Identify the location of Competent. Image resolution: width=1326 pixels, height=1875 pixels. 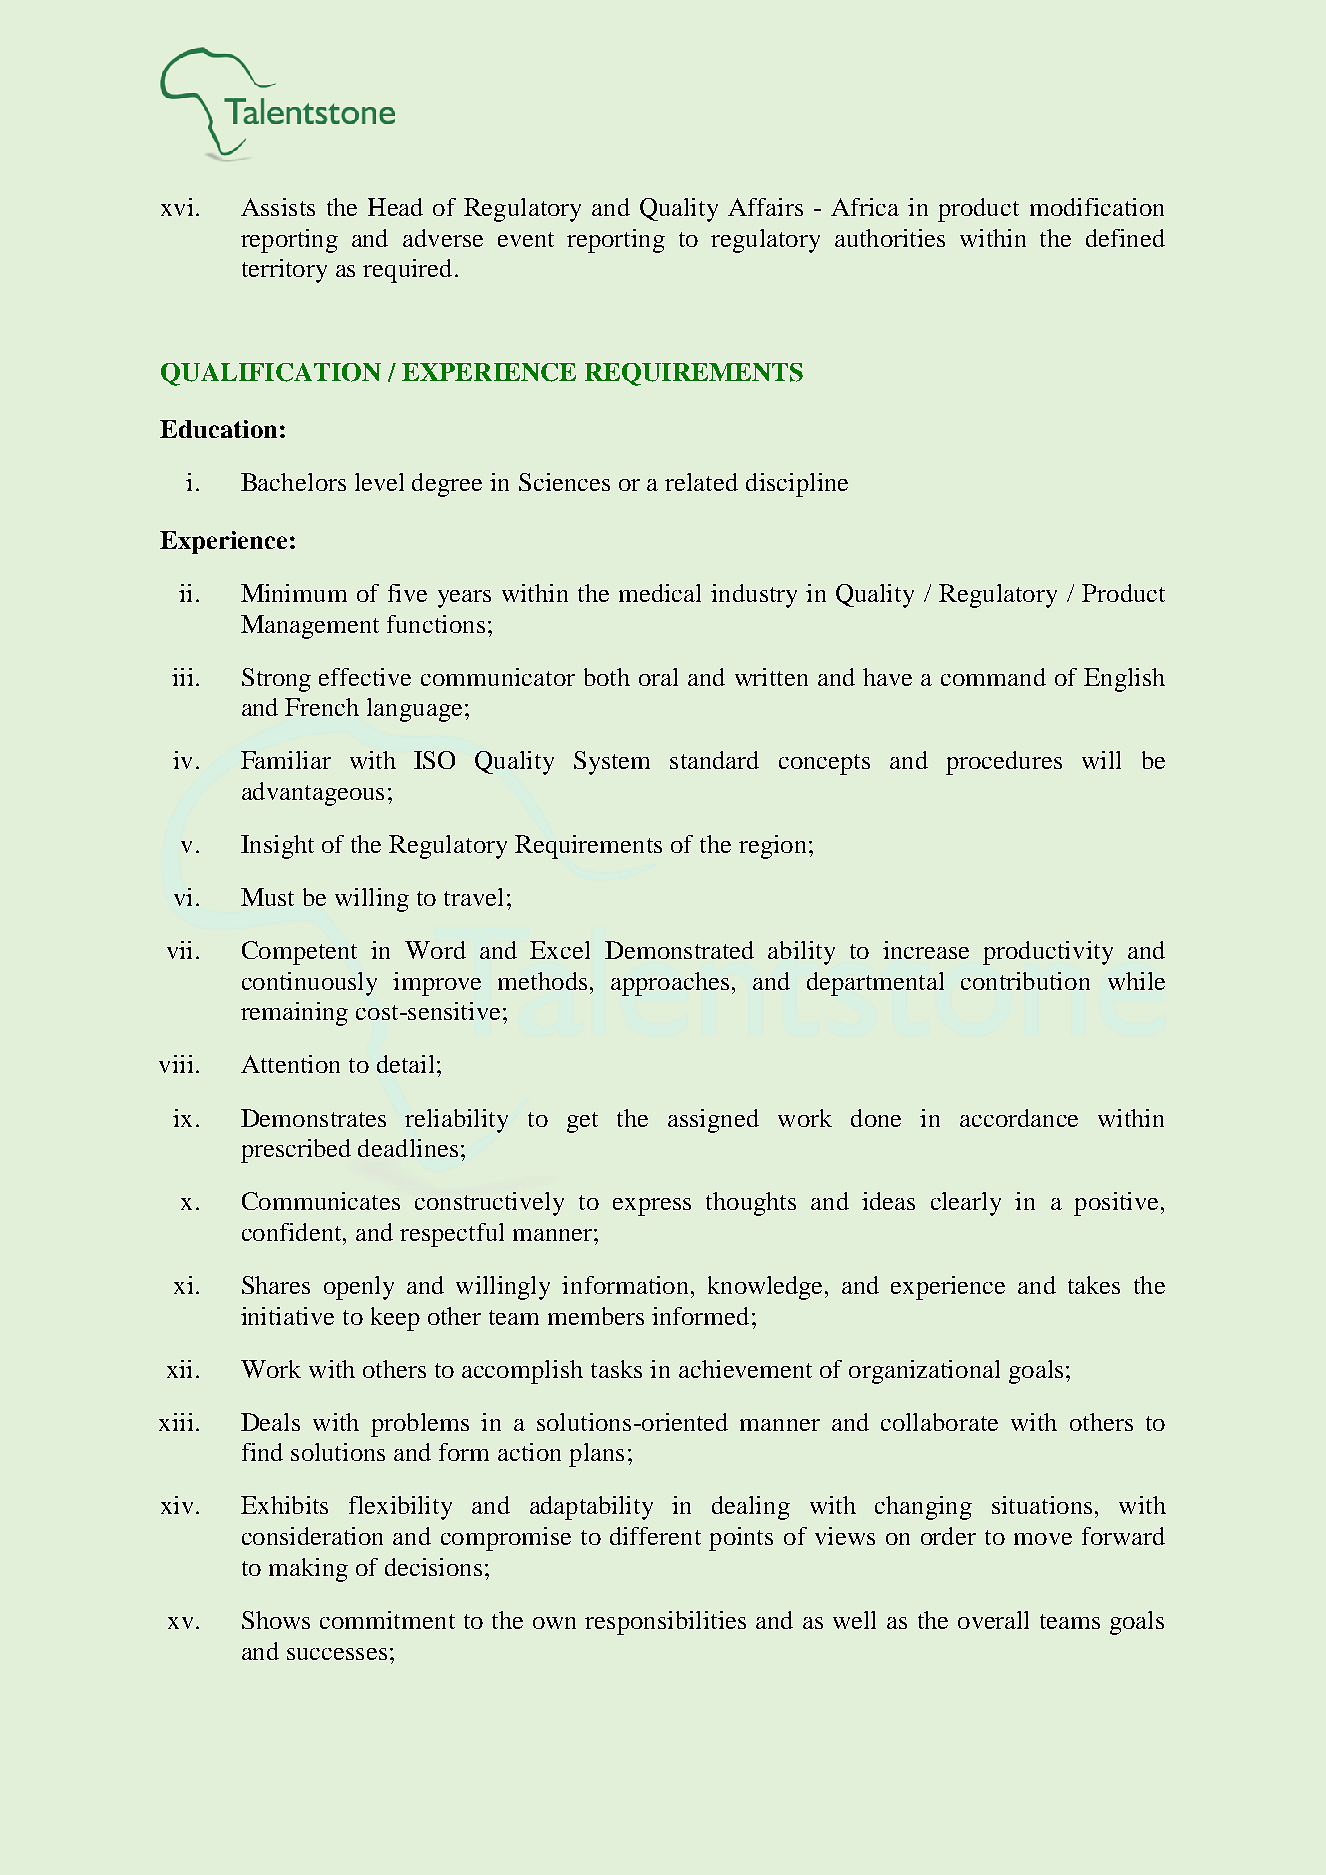
(299, 953).
